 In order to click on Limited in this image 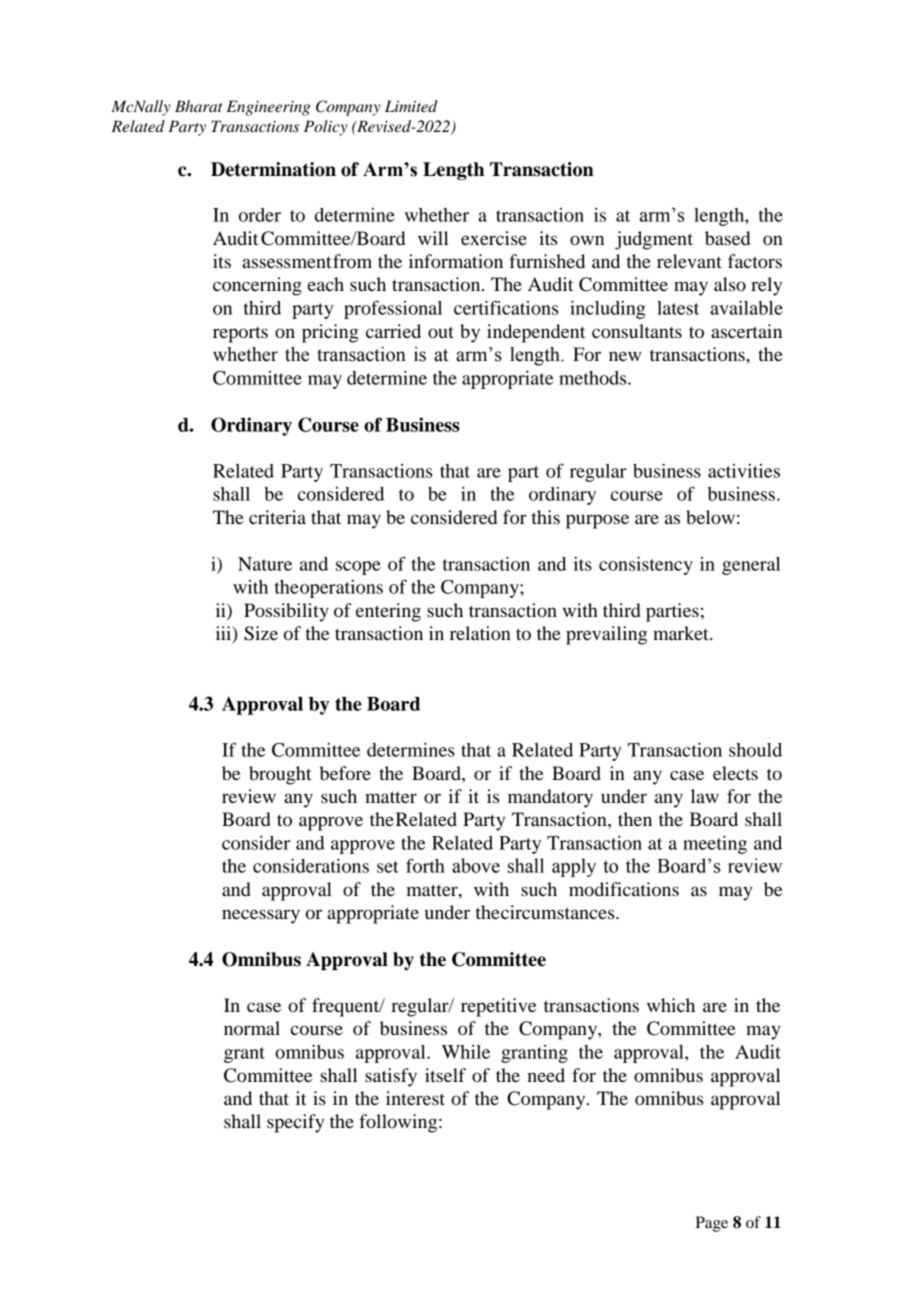, I will do `click(411, 106)`.
